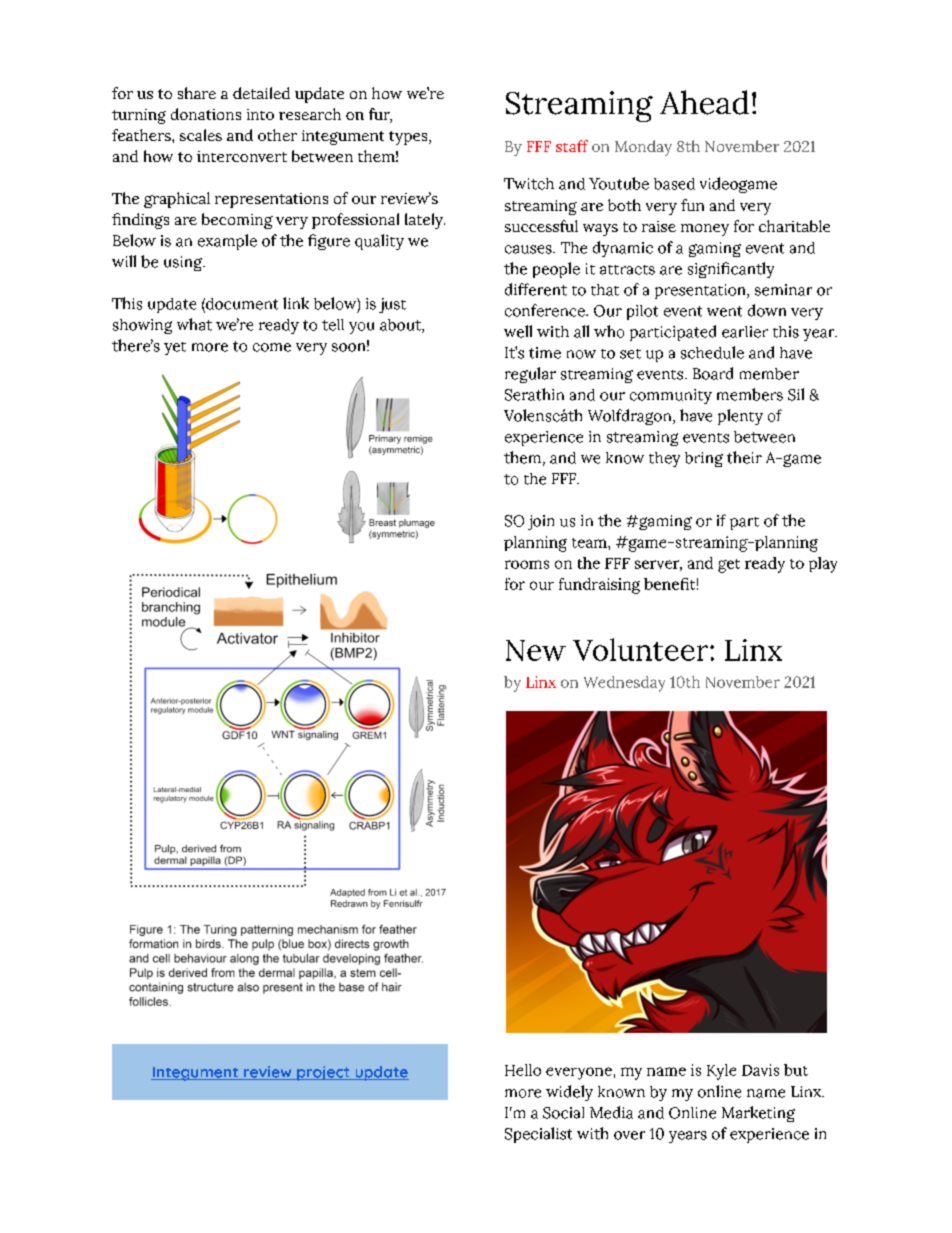  What do you see at coordinates (704, 102) in the screenshot?
I see `Ahead` at bounding box center [704, 102].
